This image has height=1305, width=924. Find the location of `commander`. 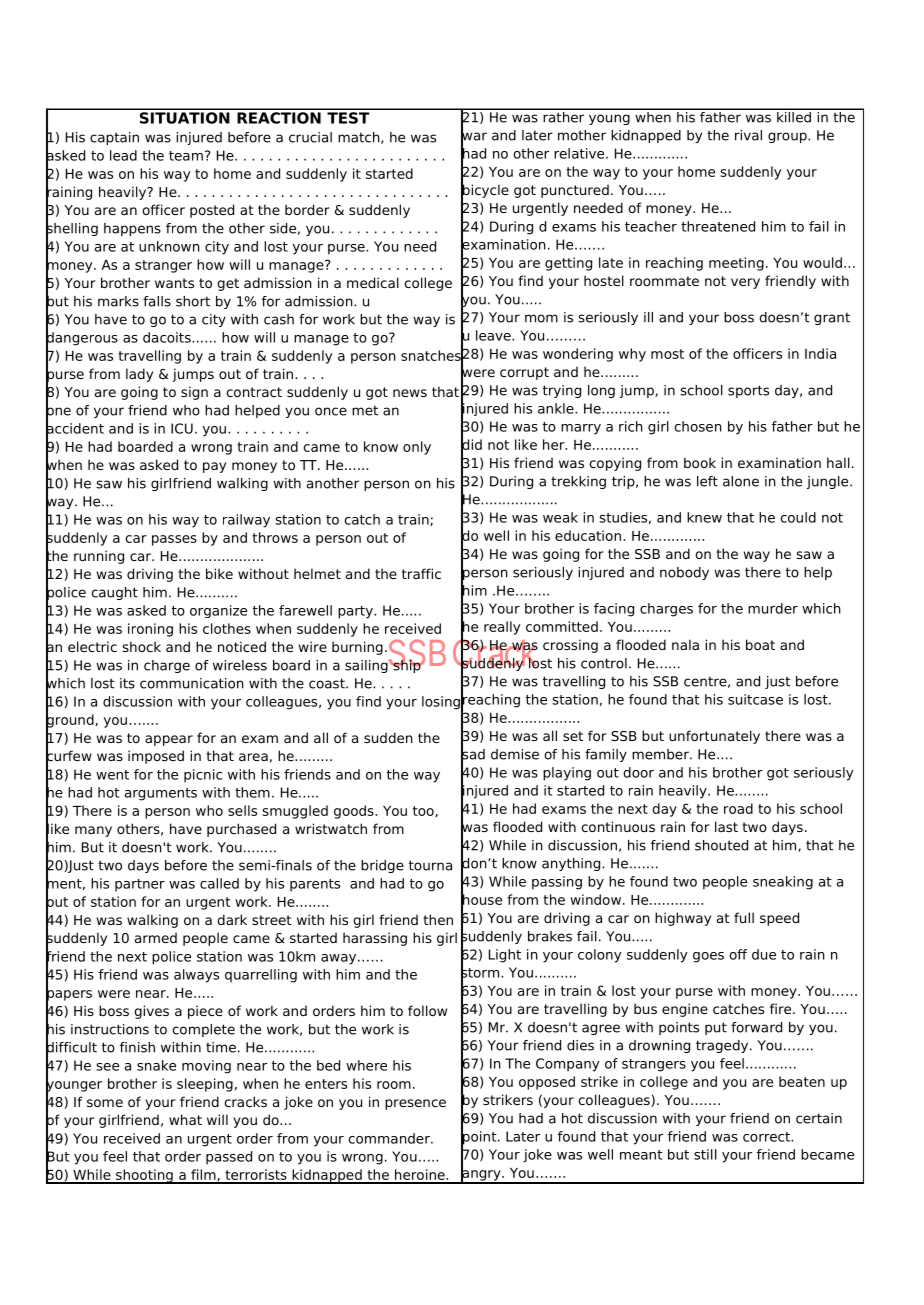

commander is located at coordinates (390, 1138).
